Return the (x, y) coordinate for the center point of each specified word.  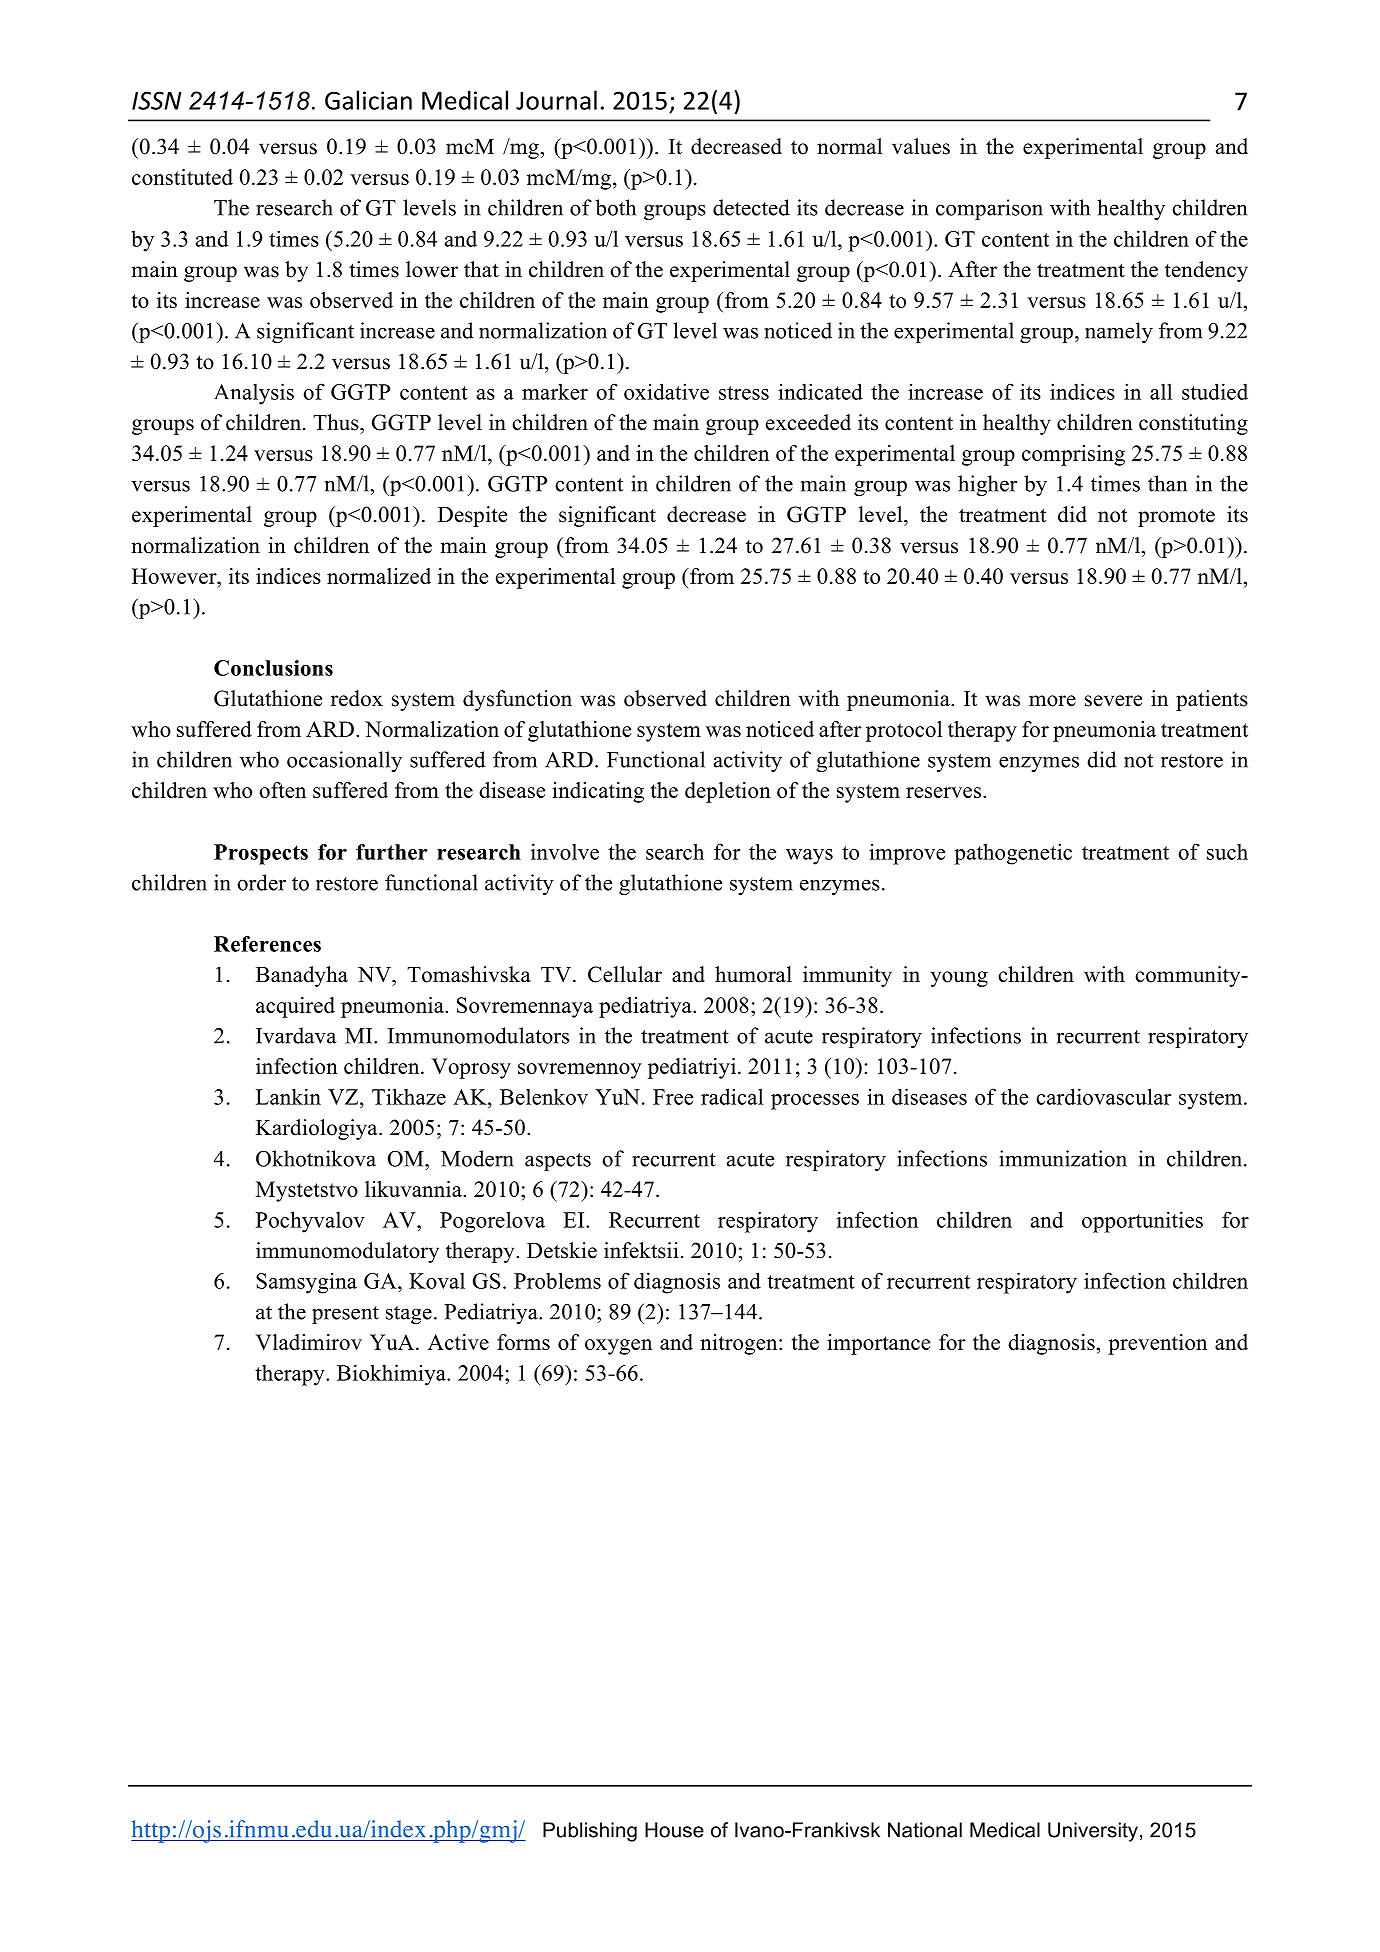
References (267, 944)
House (674, 1830)
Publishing (590, 1832)
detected (751, 207)
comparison (989, 209)
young (959, 979)
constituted (182, 177)
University (1093, 1832)
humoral (753, 974)
